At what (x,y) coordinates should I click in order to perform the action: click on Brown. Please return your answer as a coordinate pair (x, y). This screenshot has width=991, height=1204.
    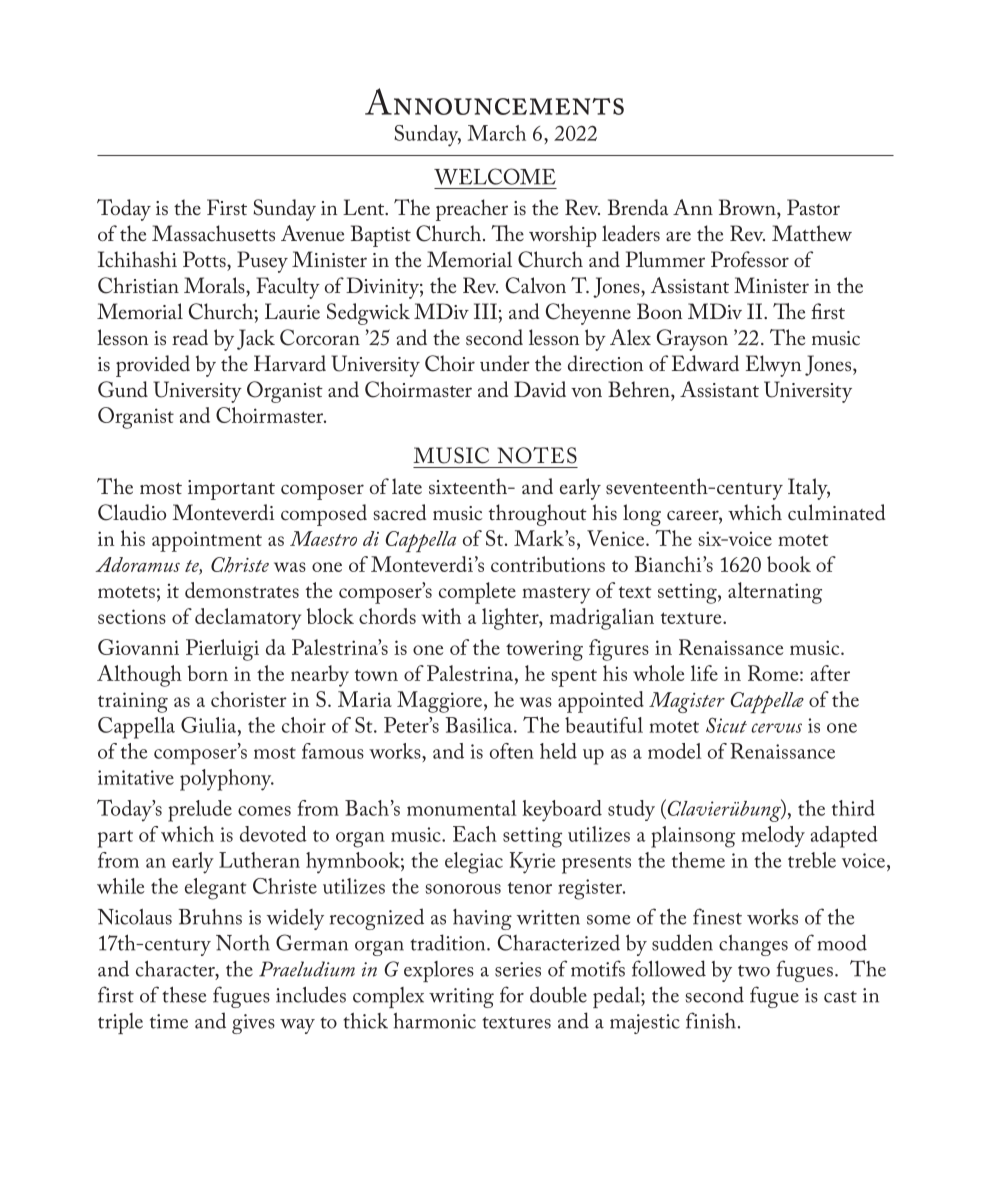
    Looking at the image, I should click on (748, 207).
